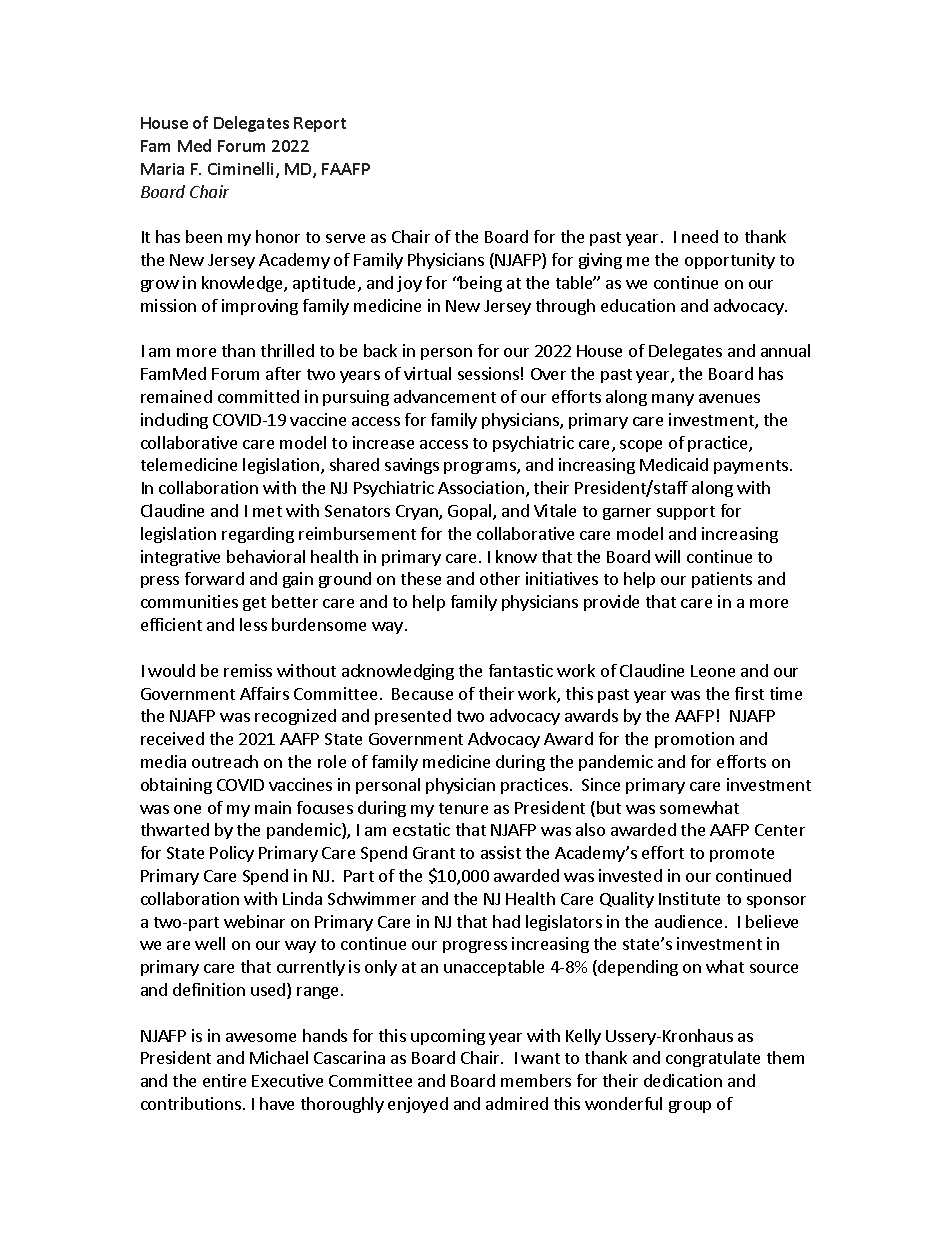 The height and width of the screenshot is (1233, 952). Describe the element at coordinates (700, 236) in the screenshot. I see `need` at that location.
